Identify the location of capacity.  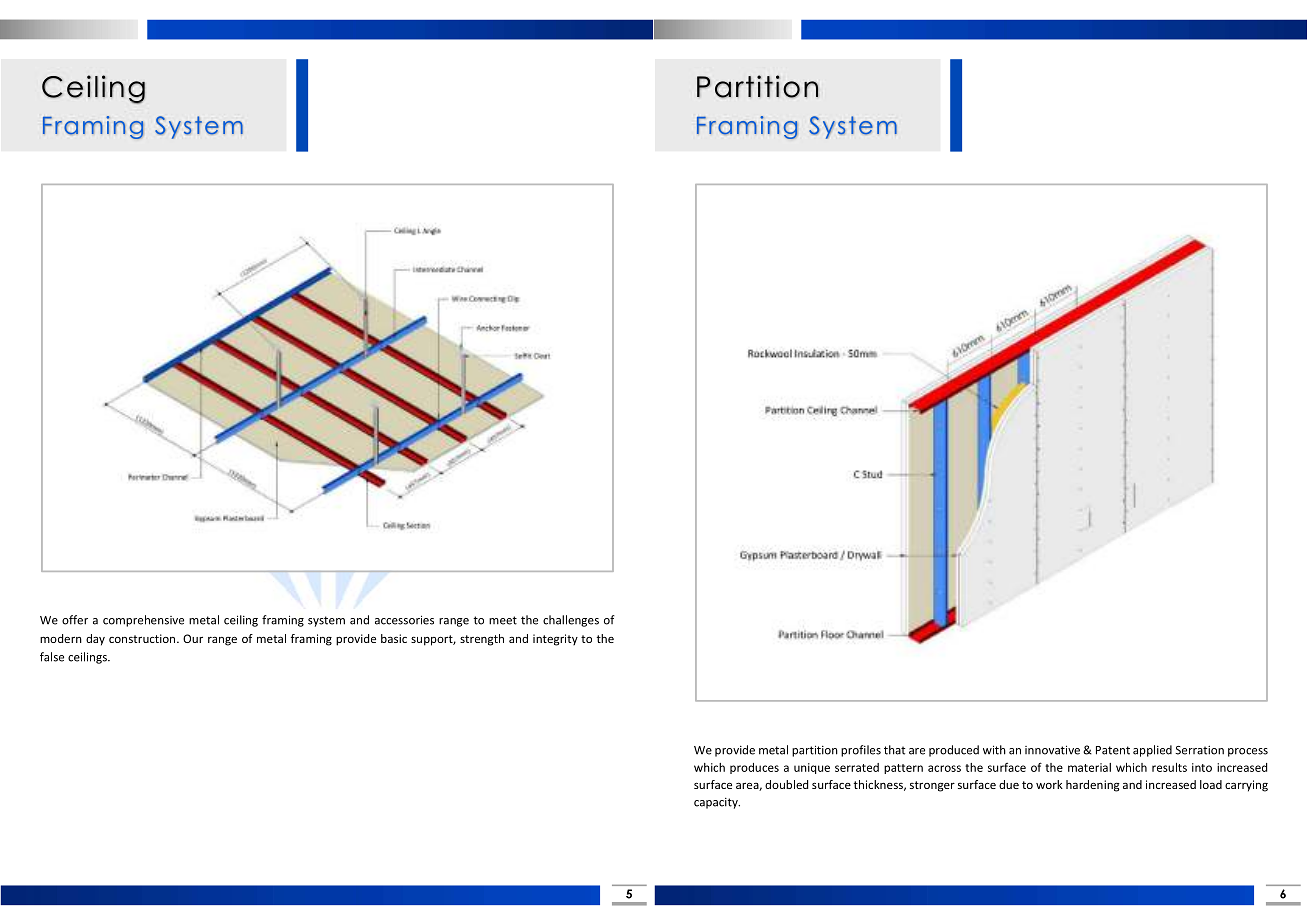
(717, 803).
